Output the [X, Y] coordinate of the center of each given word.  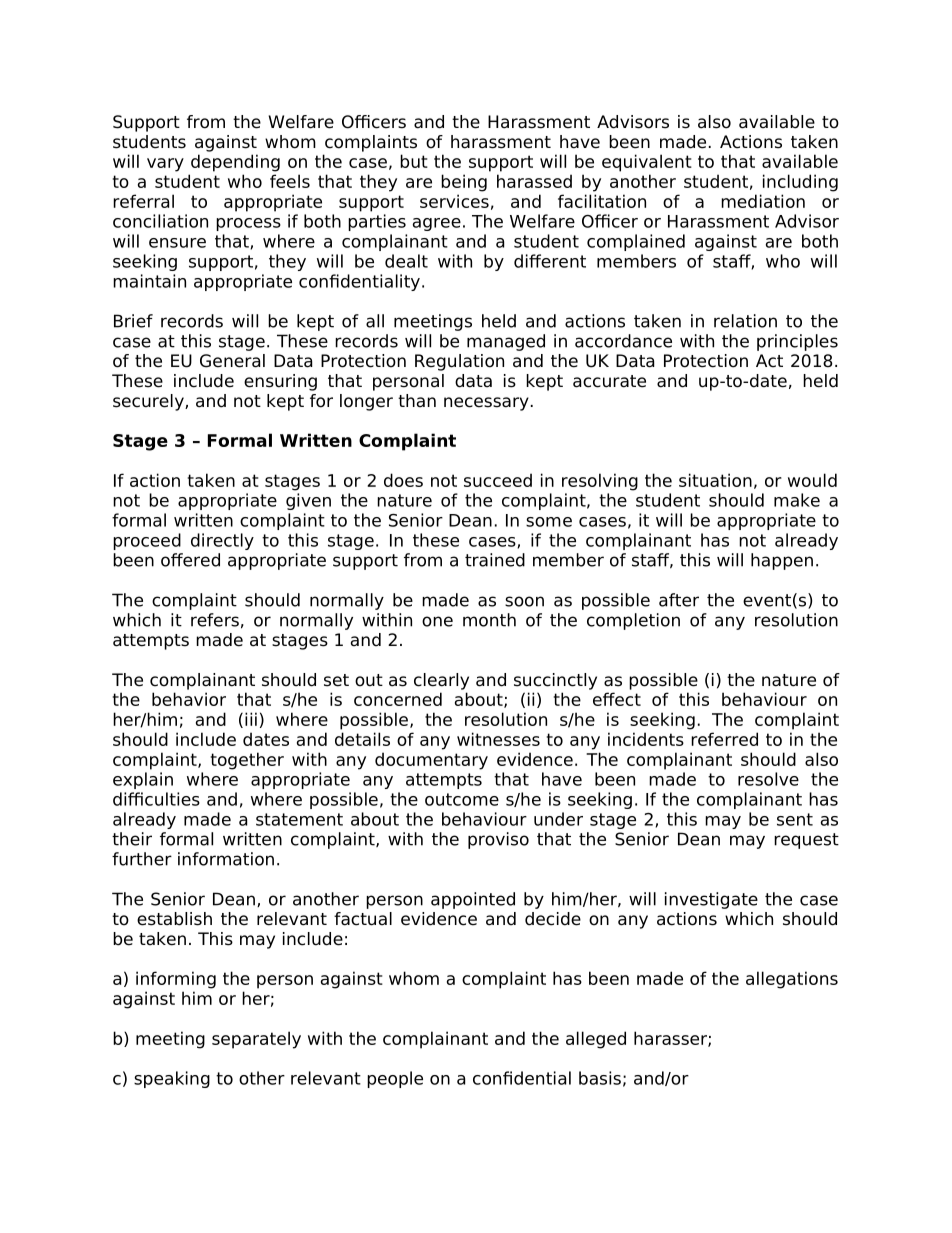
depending [235, 163]
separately [256, 1040]
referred [724, 739]
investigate [711, 900]
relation [745, 321]
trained [495, 560]
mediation [763, 201]
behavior [189, 699]
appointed [473, 900]
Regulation [459, 362]
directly [222, 541]
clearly [441, 681]
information [226, 859]
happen [782, 561]
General [232, 361]
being [464, 183]
